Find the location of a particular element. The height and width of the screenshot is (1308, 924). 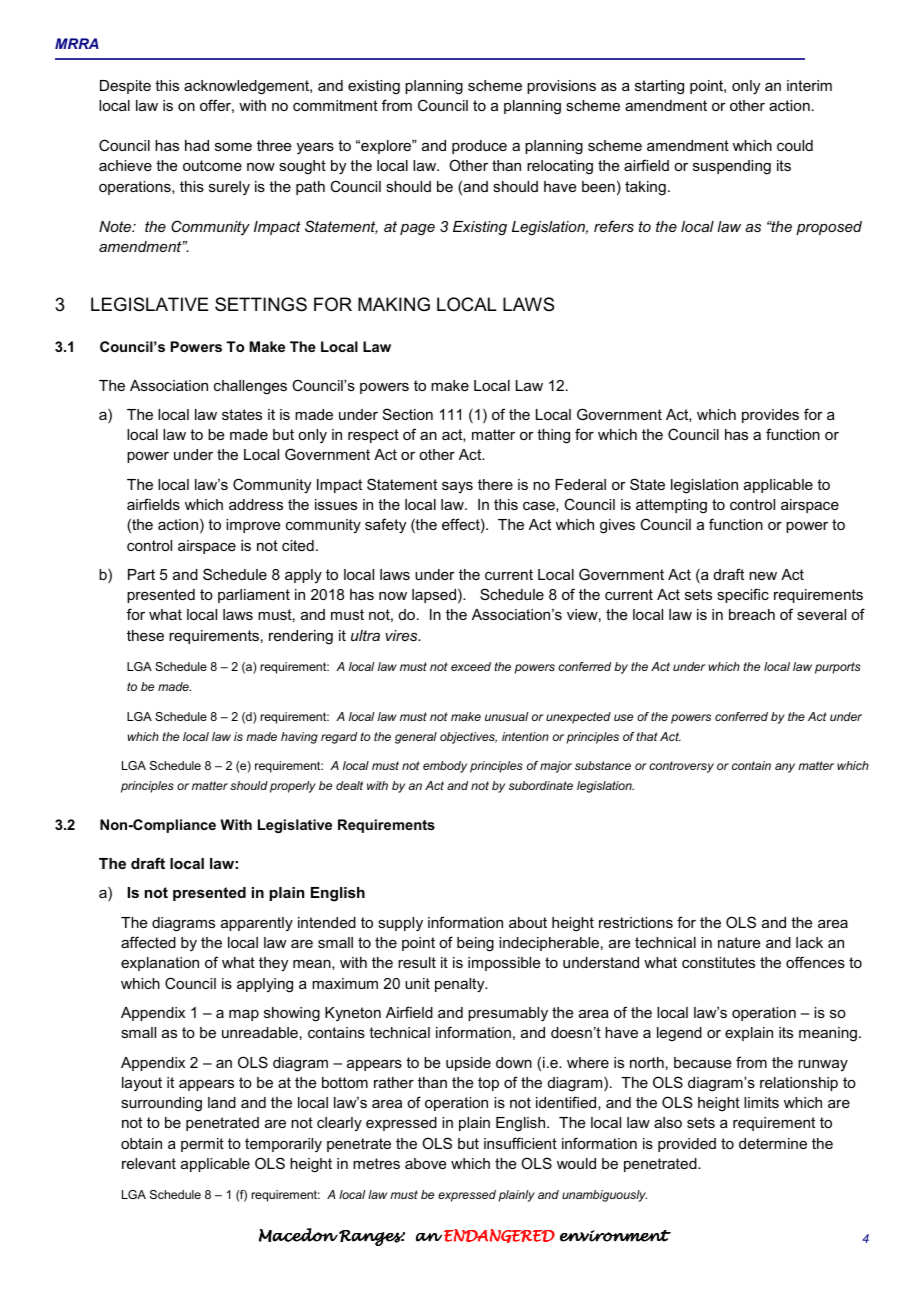

produce is located at coordinates (479, 147).
